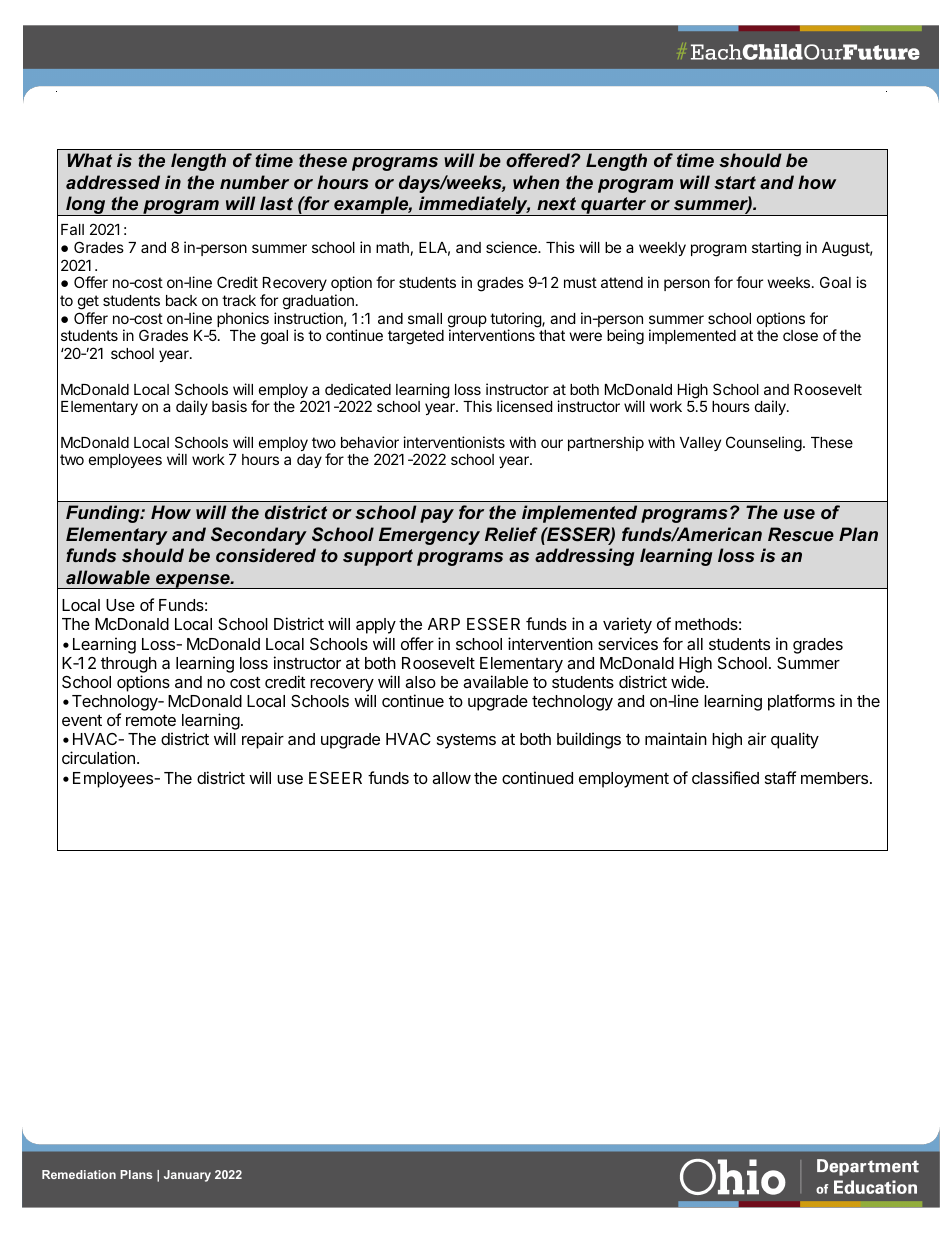 The height and width of the document is (1233, 952). Describe the element at coordinates (378, 557) in the document. I see `support` at that location.
